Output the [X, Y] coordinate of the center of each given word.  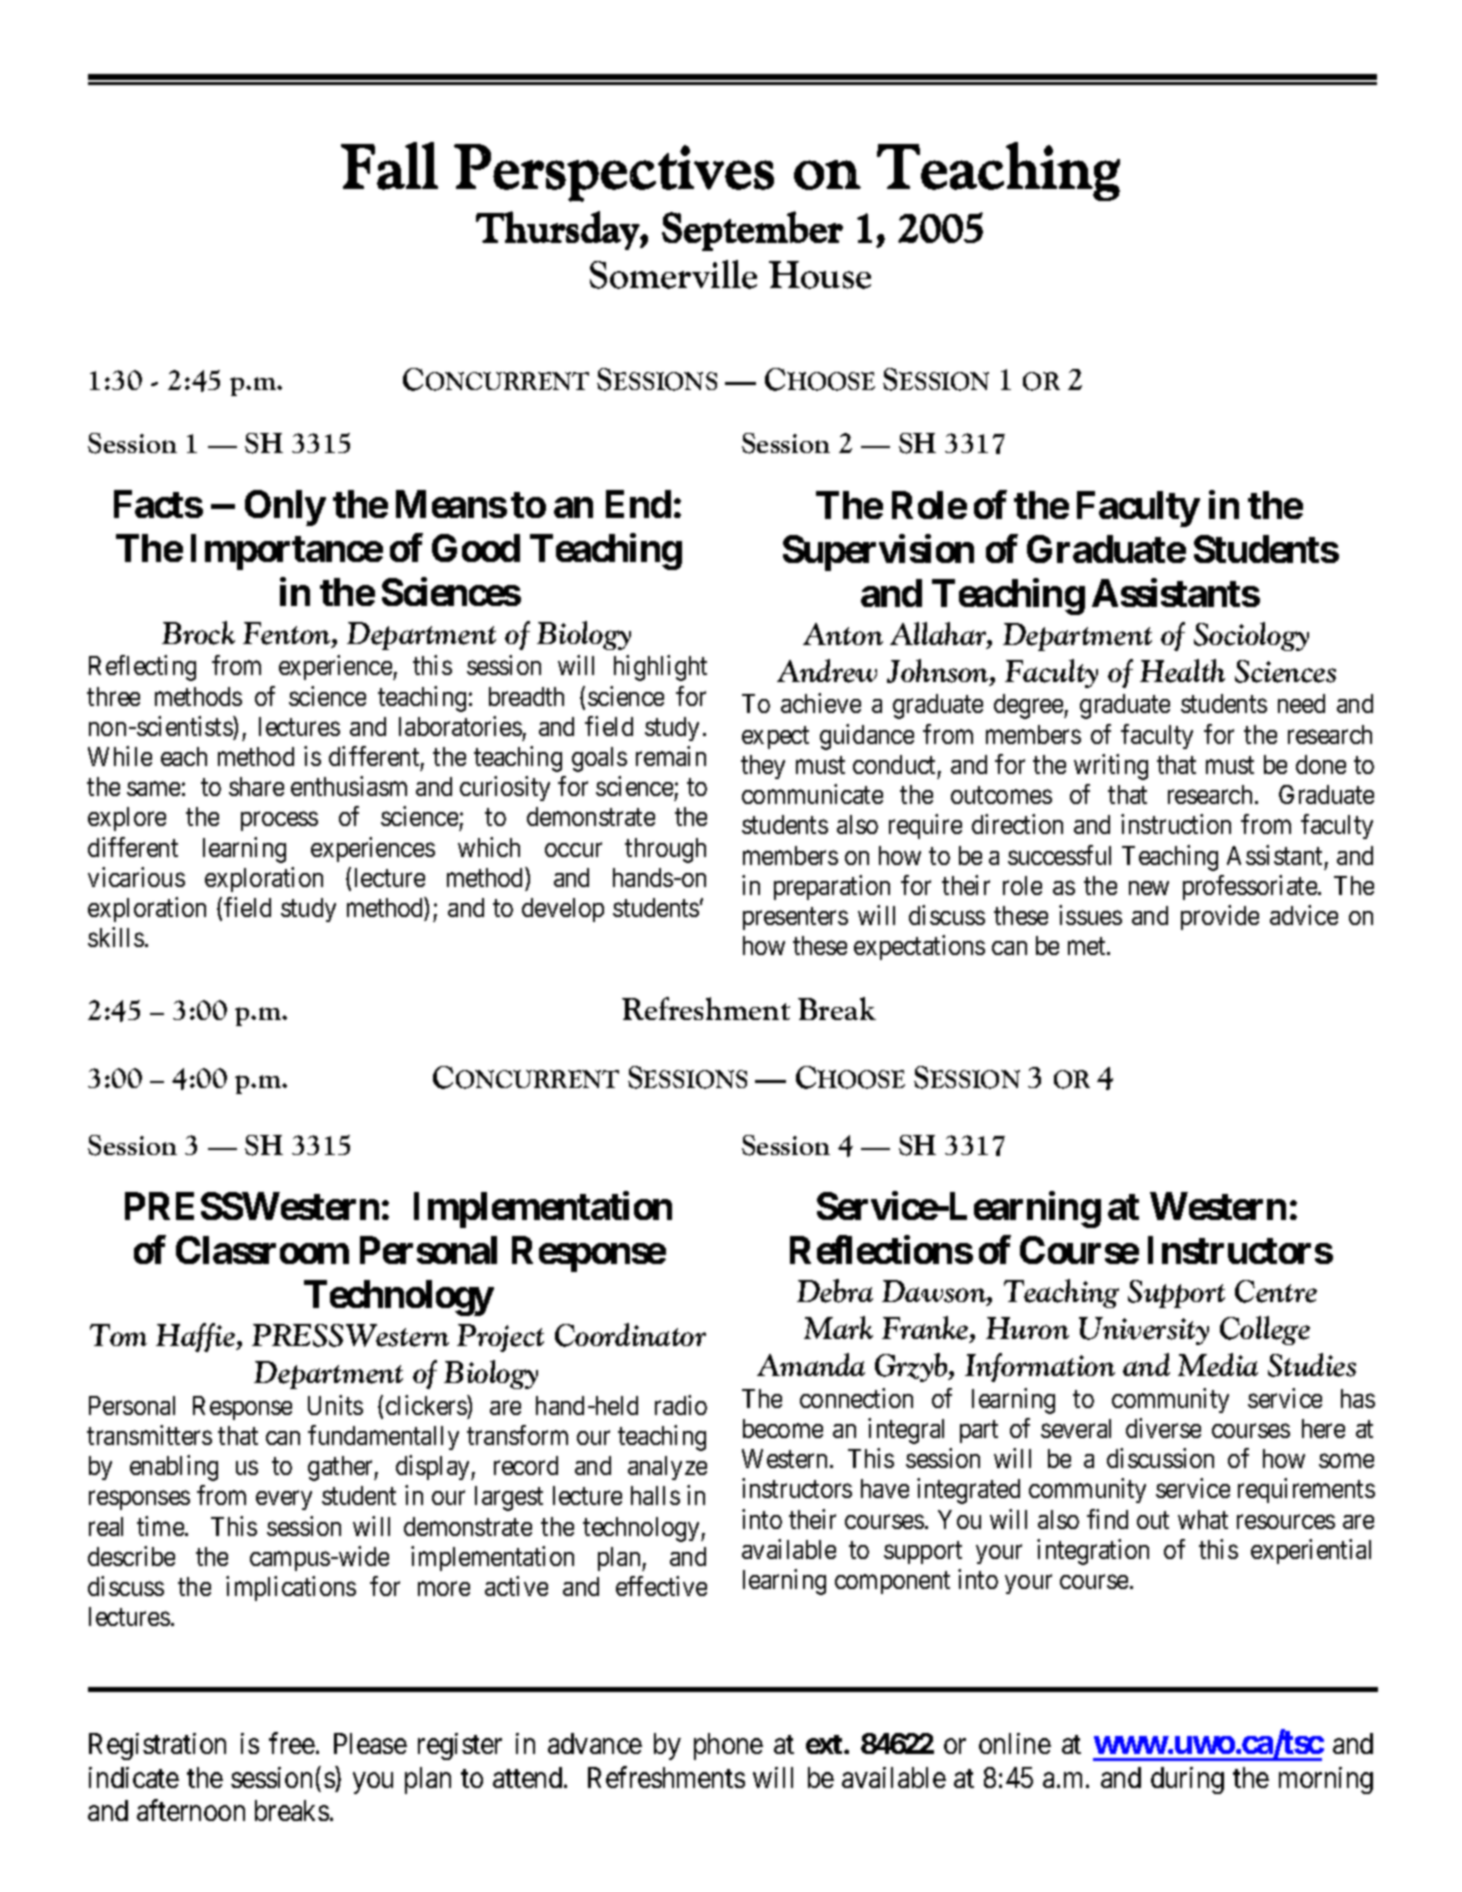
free [292, 1743]
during [1187, 1780]
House [820, 275]
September [752, 231]
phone [728, 1746]
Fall [389, 166]
